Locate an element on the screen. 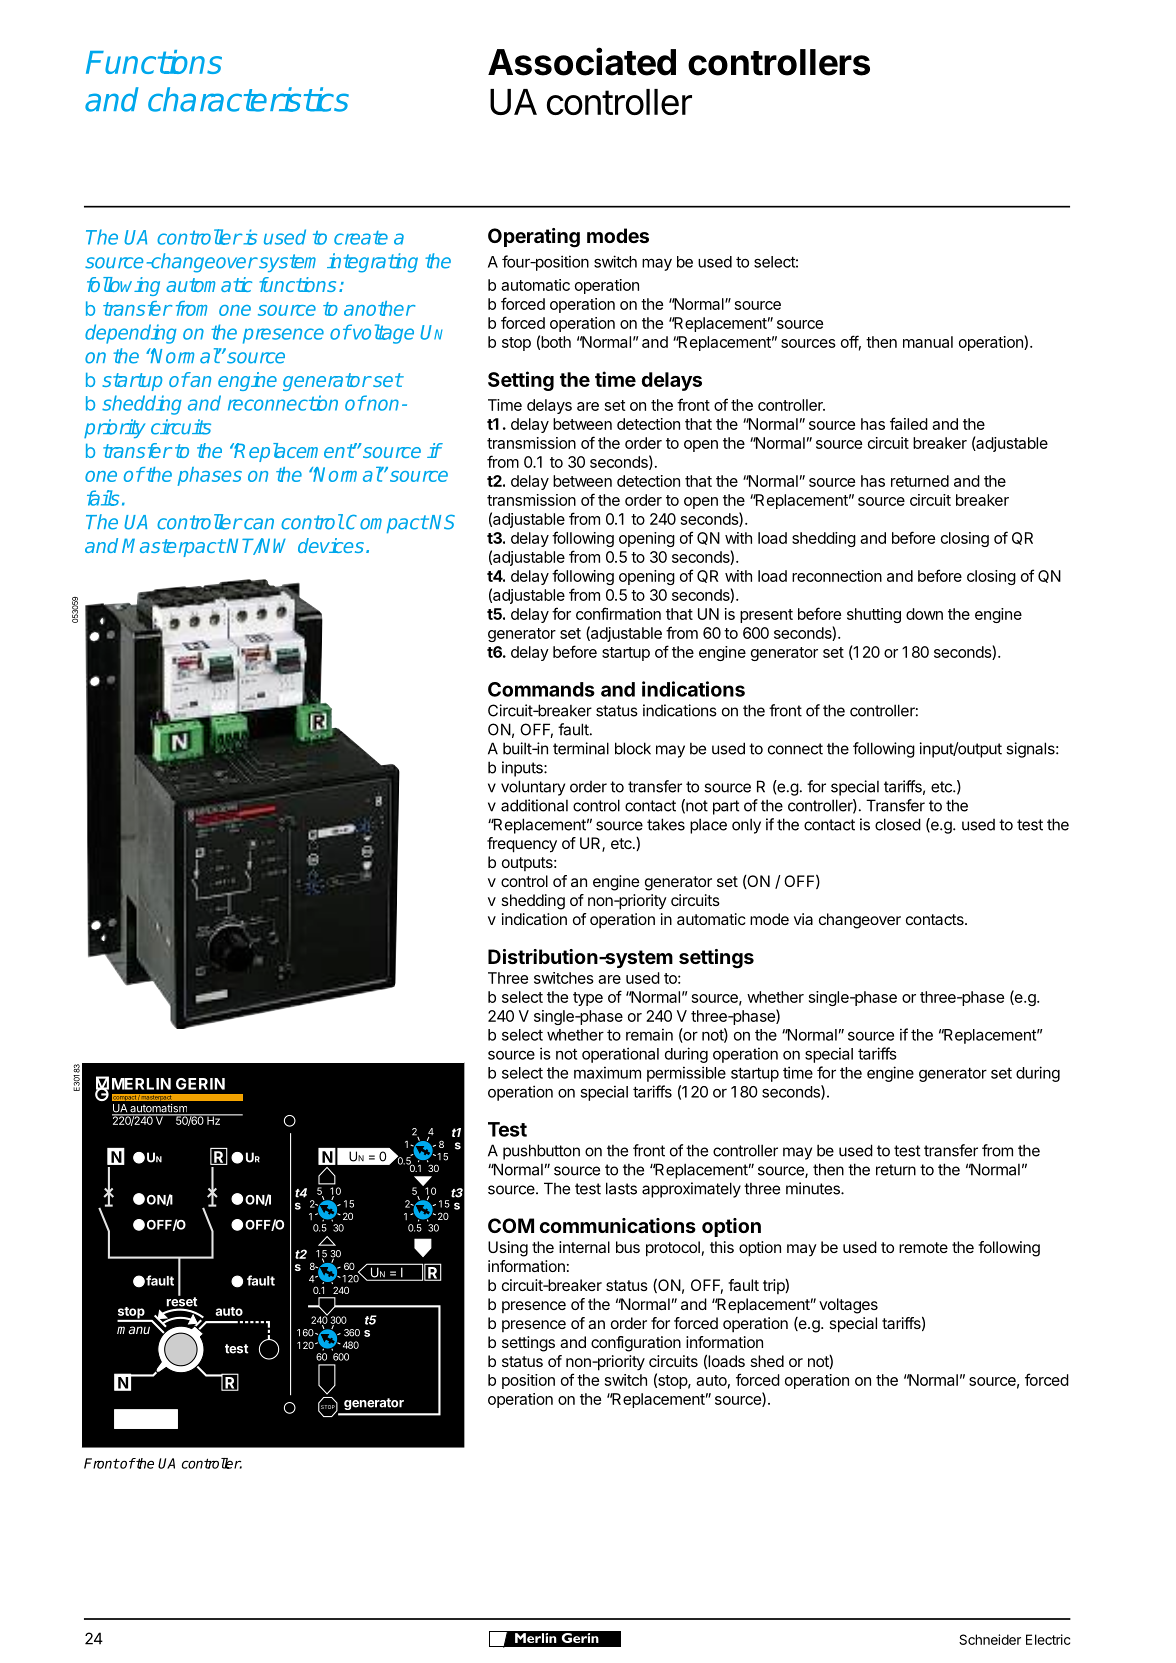 The image size is (1176, 1663). down is located at coordinates (924, 614).
